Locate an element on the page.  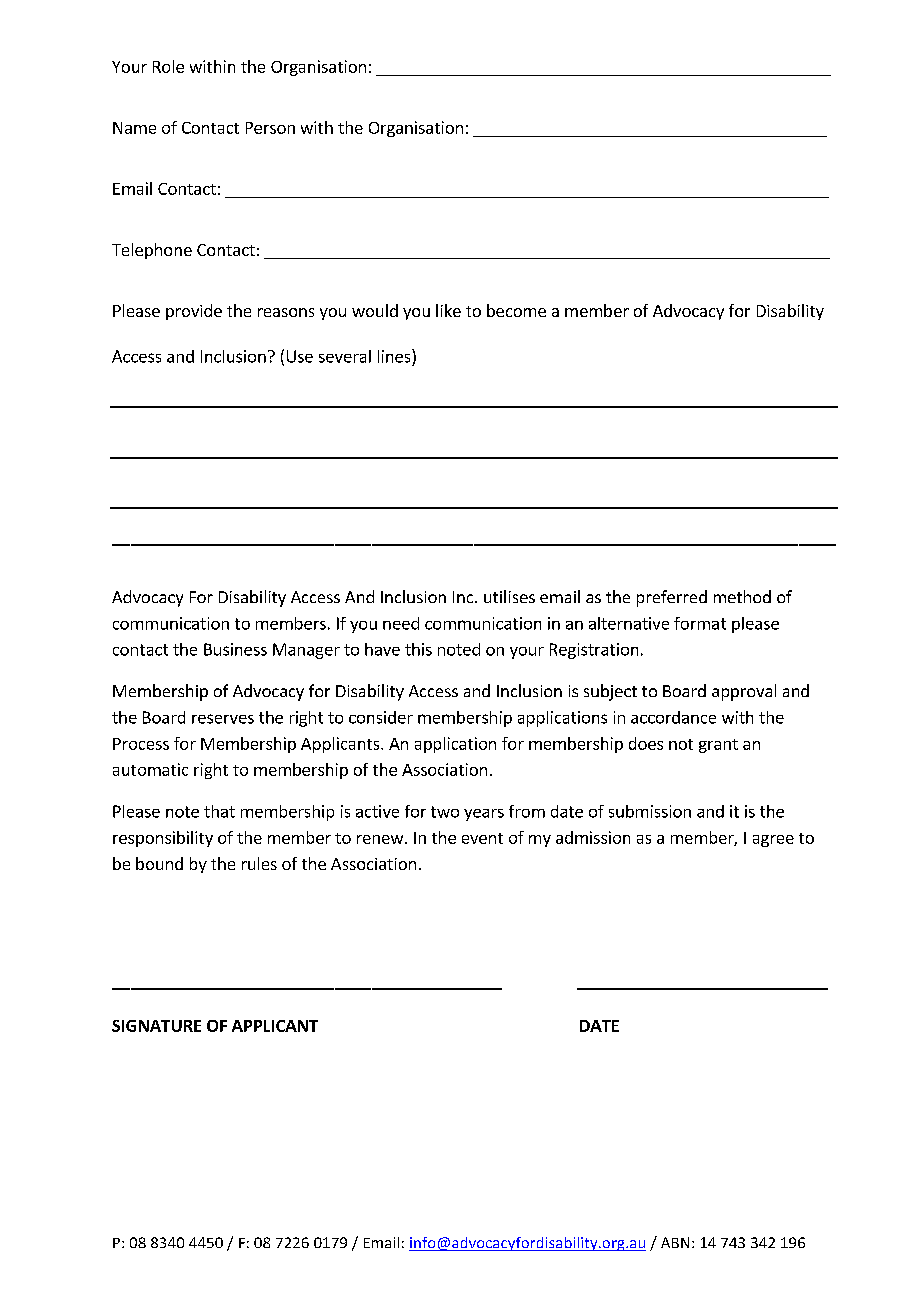
Business is located at coordinates (235, 649).
